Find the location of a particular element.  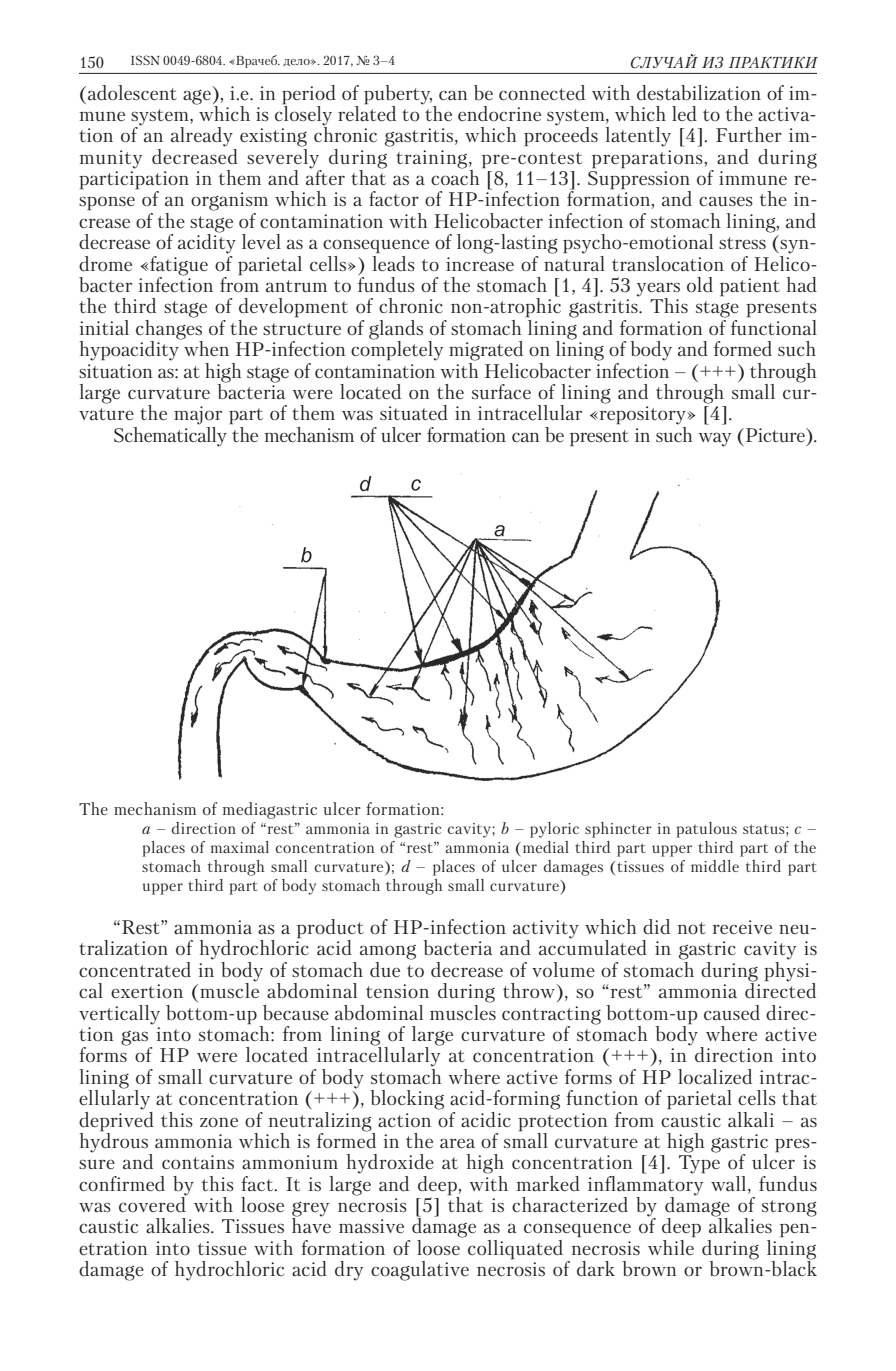

way is located at coordinates (714, 439).
